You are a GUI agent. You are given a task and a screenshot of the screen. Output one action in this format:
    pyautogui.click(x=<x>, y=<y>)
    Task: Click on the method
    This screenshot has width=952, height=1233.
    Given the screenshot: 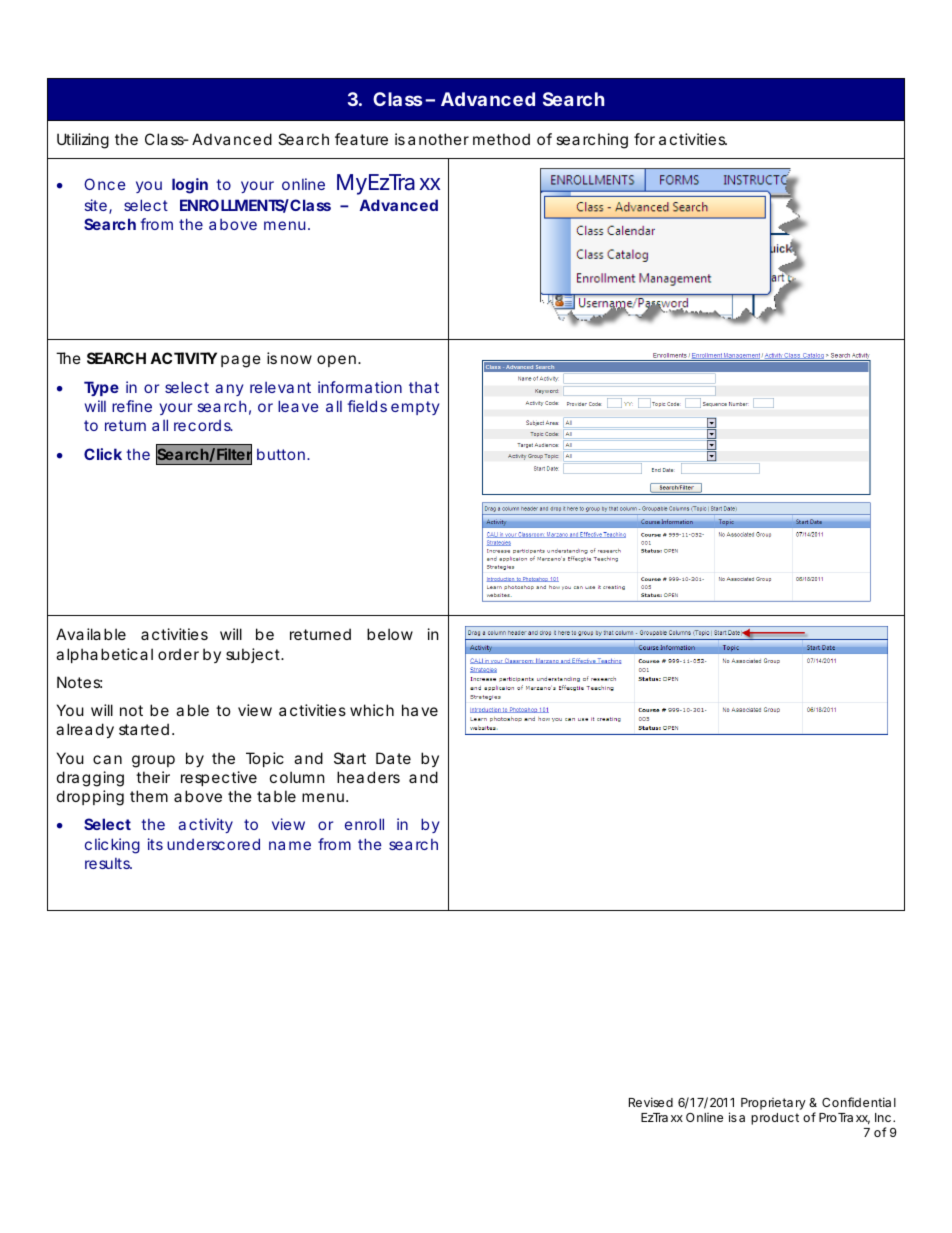 What is the action you would take?
    pyautogui.click(x=501, y=139)
